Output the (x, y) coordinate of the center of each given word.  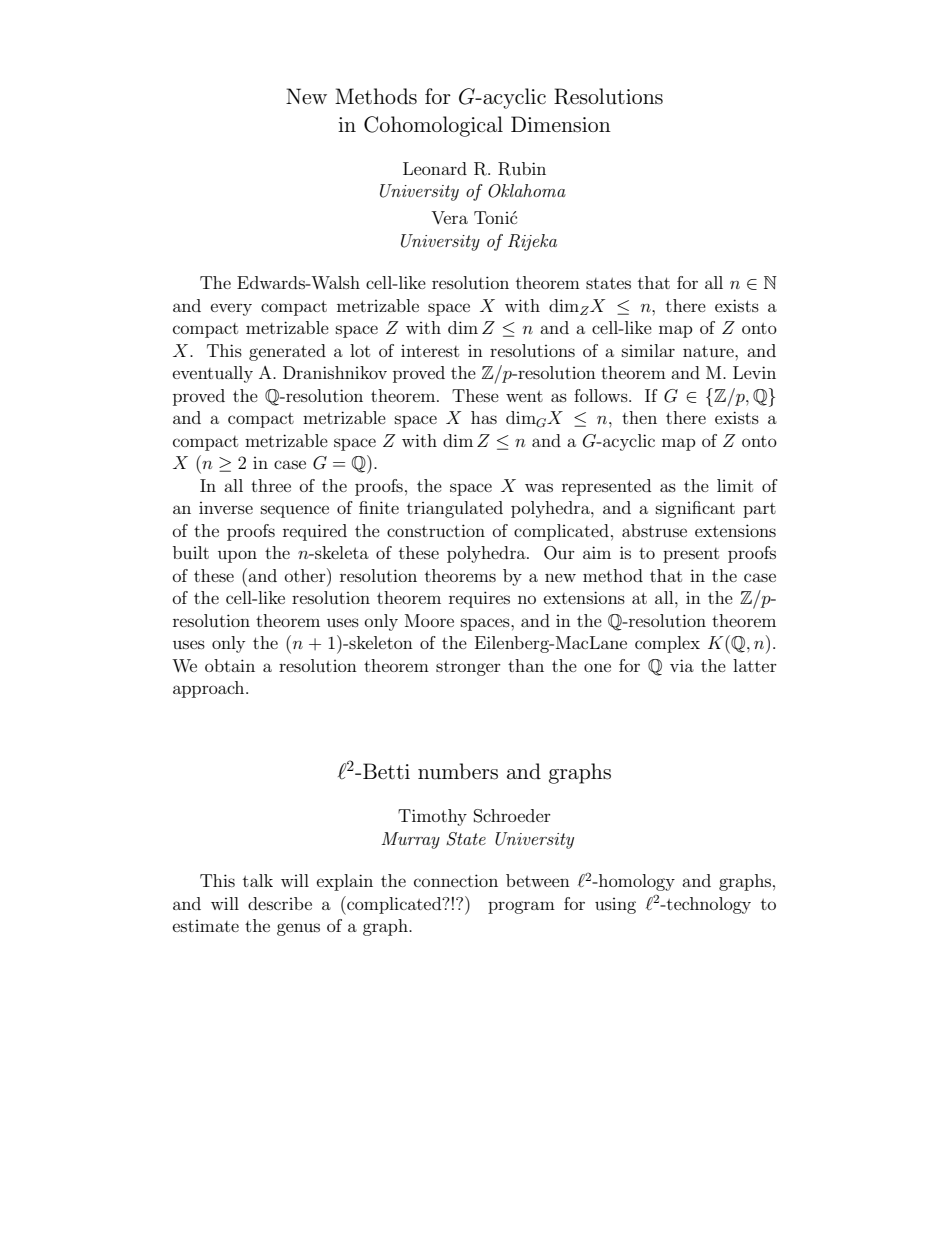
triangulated (455, 509)
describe (280, 903)
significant (695, 509)
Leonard (435, 168)
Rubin (522, 169)
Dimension (561, 124)
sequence (295, 511)
